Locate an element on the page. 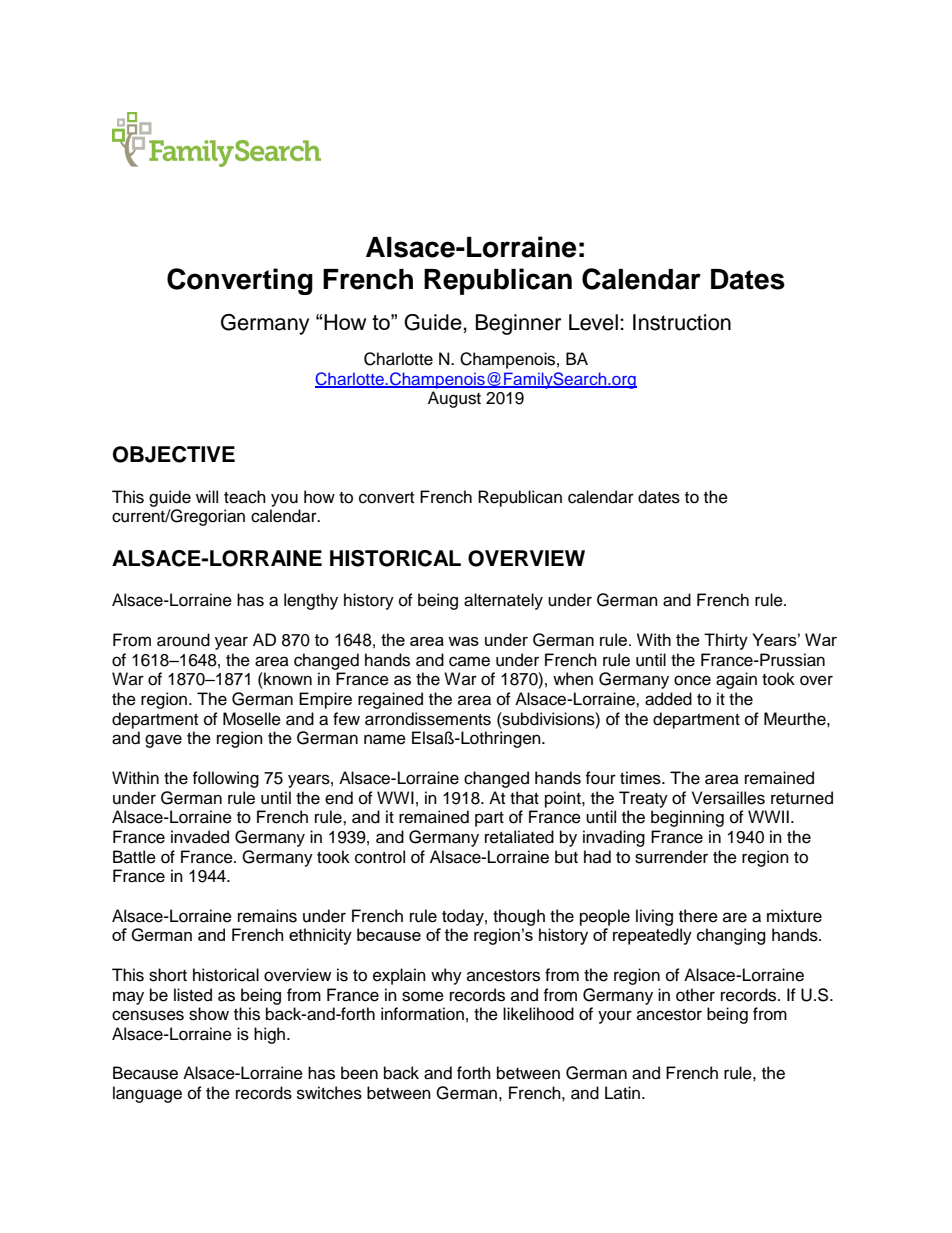  Latin is located at coordinates (622, 1092).
